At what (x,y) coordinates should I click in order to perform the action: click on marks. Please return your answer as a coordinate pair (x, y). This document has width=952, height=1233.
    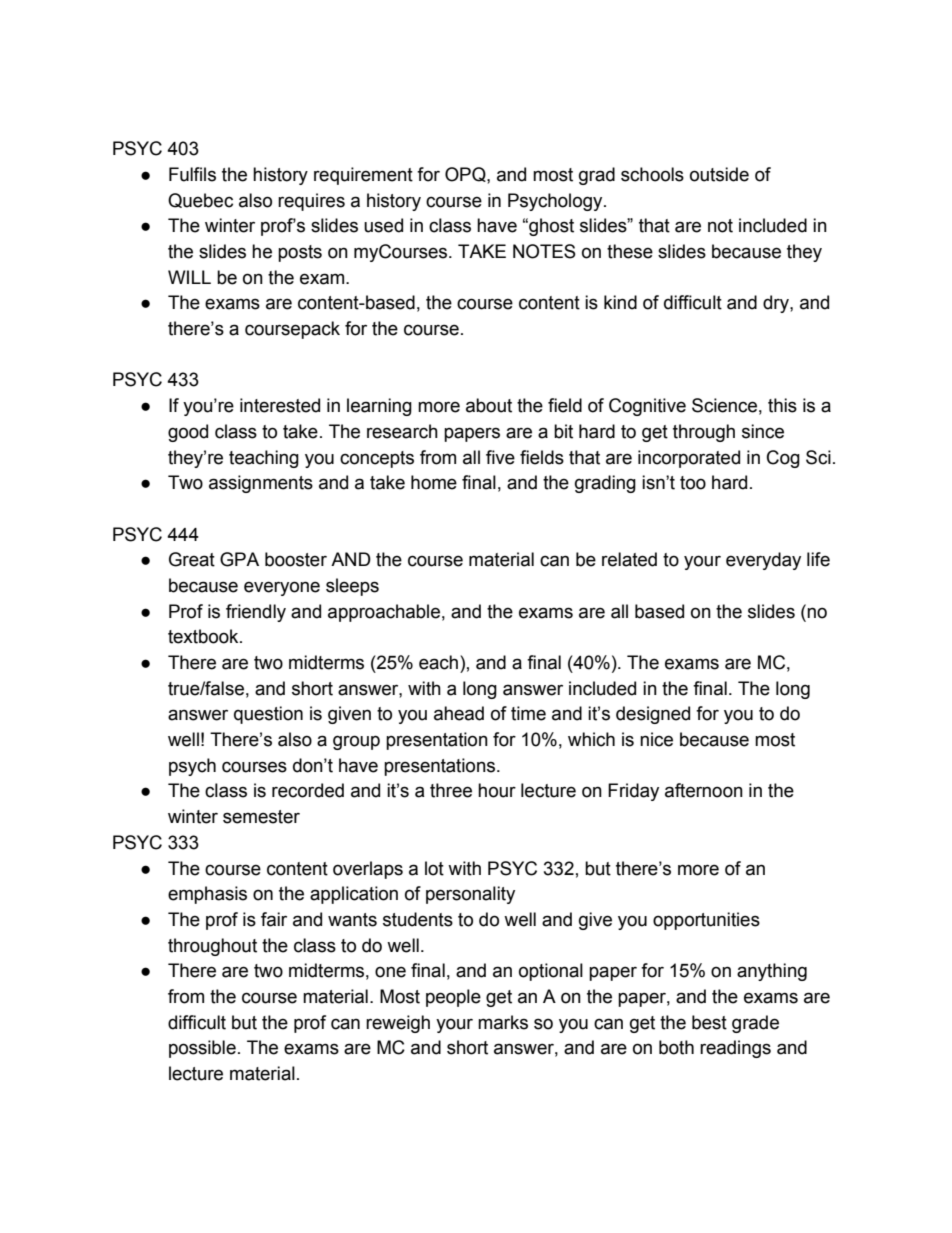
    Looking at the image, I should click on (503, 1022).
